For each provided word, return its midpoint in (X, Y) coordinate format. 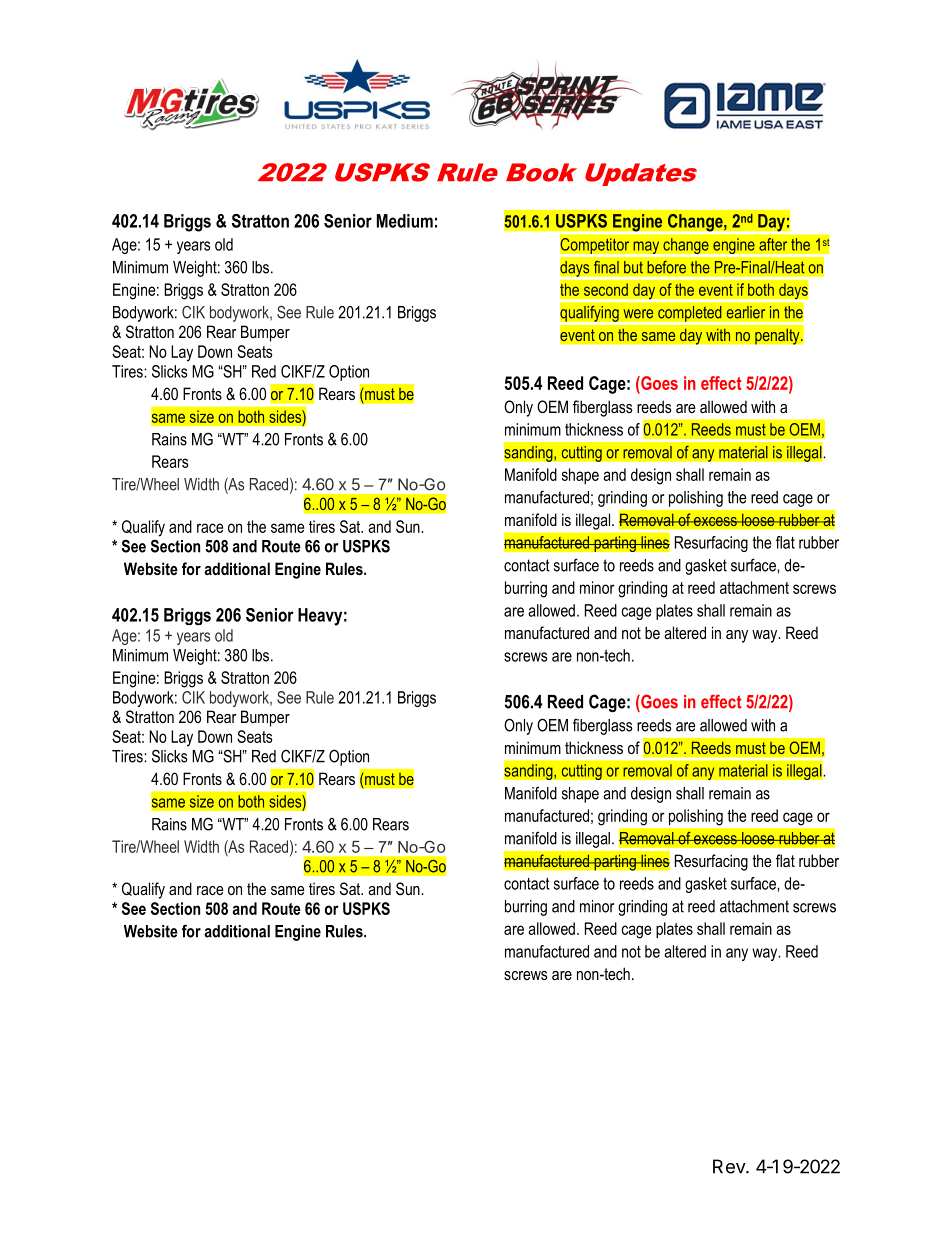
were (638, 314)
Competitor (594, 246)
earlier (745, 312)
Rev (730, 1166)
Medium (405, 221)
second (606, 289)
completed (690, 315)
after (773, 244)
